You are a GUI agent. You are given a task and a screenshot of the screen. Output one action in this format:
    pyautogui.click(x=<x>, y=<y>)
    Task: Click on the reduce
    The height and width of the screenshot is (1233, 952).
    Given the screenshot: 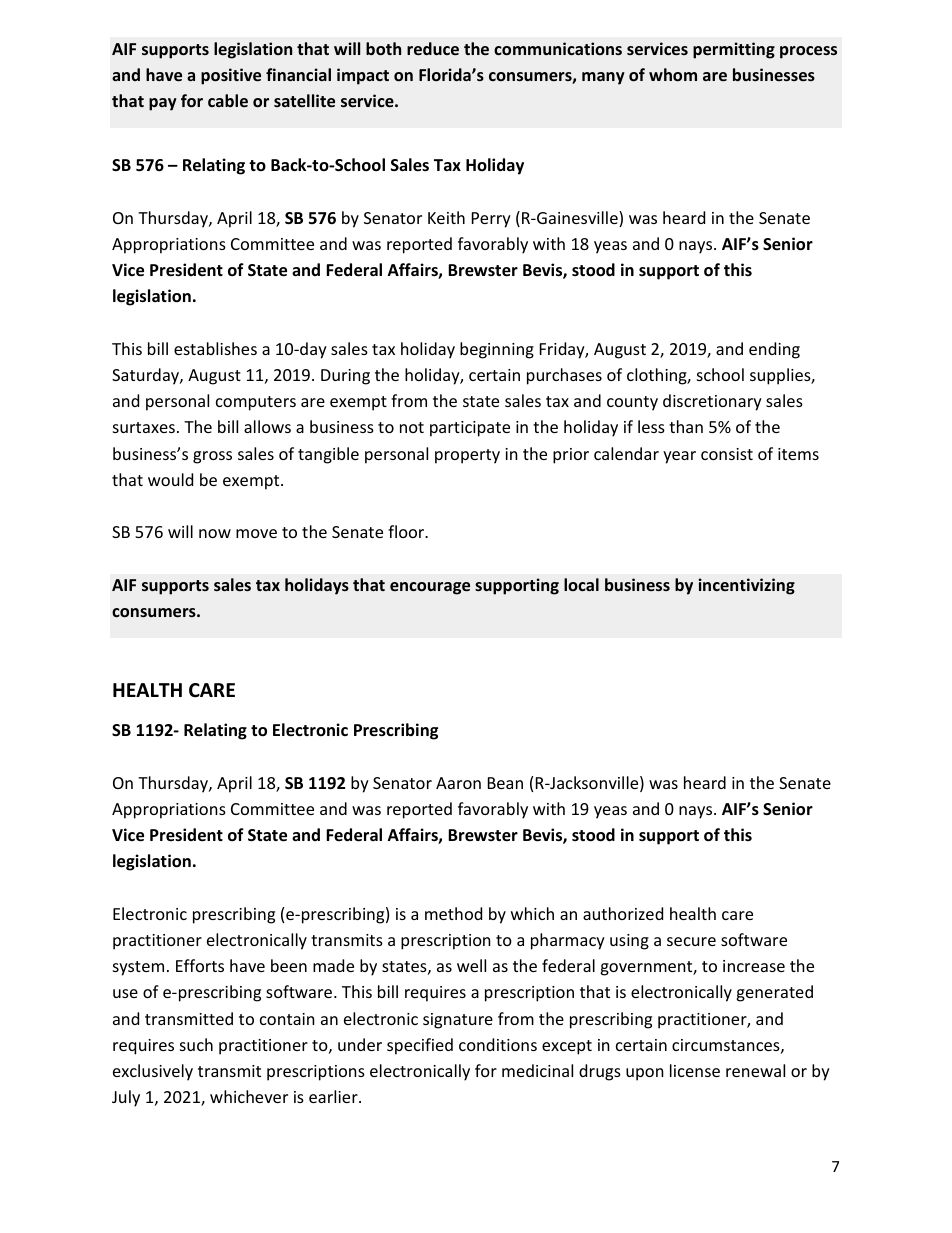 What is the action you would take?
    pyautogui.click(x=433, y=48)
